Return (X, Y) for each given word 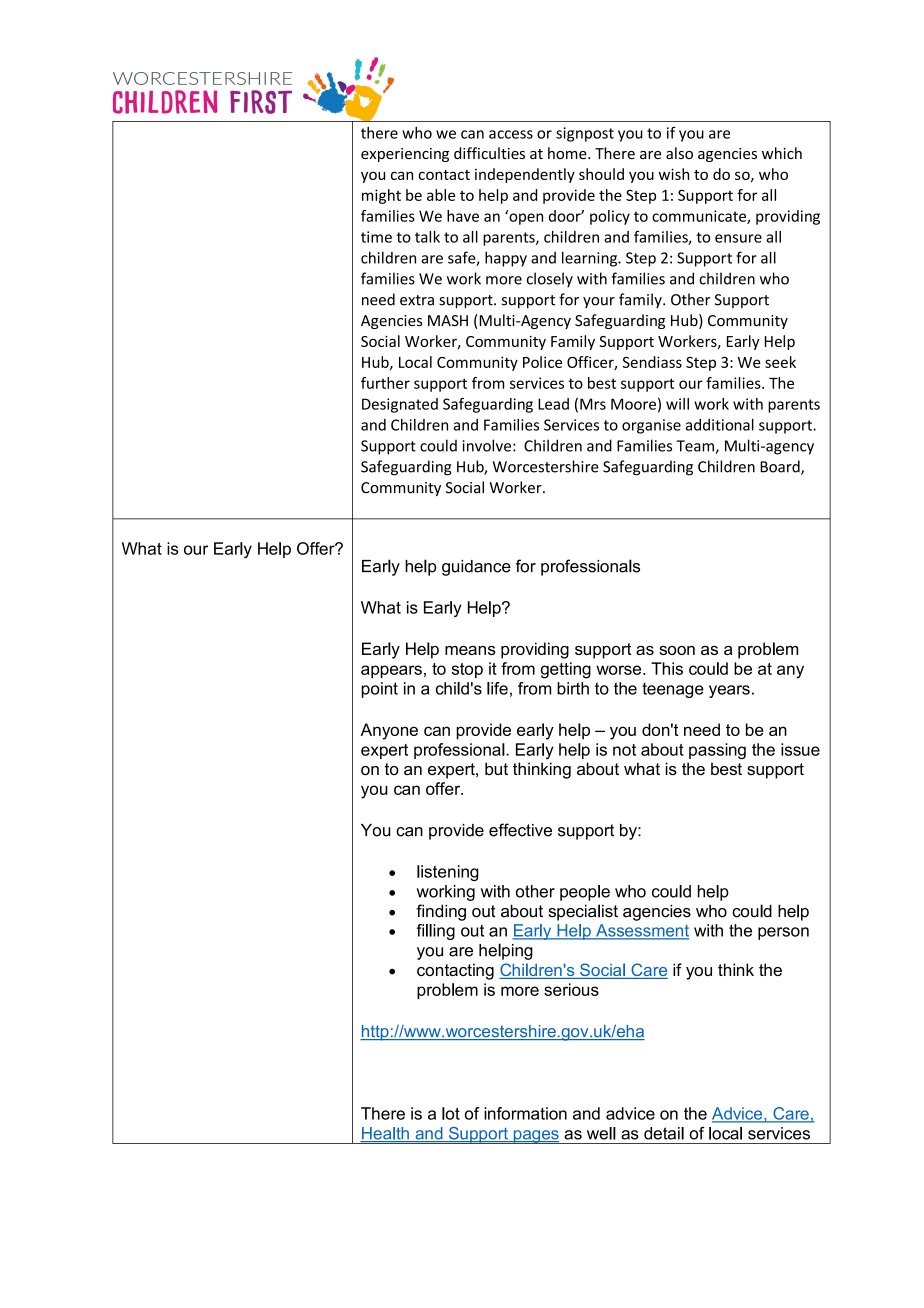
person (783, 933)
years (729, 691)
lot (451, 1113)
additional (720, 424)
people (585, 893)
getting (565, 670)
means (470, 650)
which (782, 153)
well (601, 1133)
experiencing (405, 155)
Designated (400, 405)
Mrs (593, 404)
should (601, 174)
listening (448, 873)
